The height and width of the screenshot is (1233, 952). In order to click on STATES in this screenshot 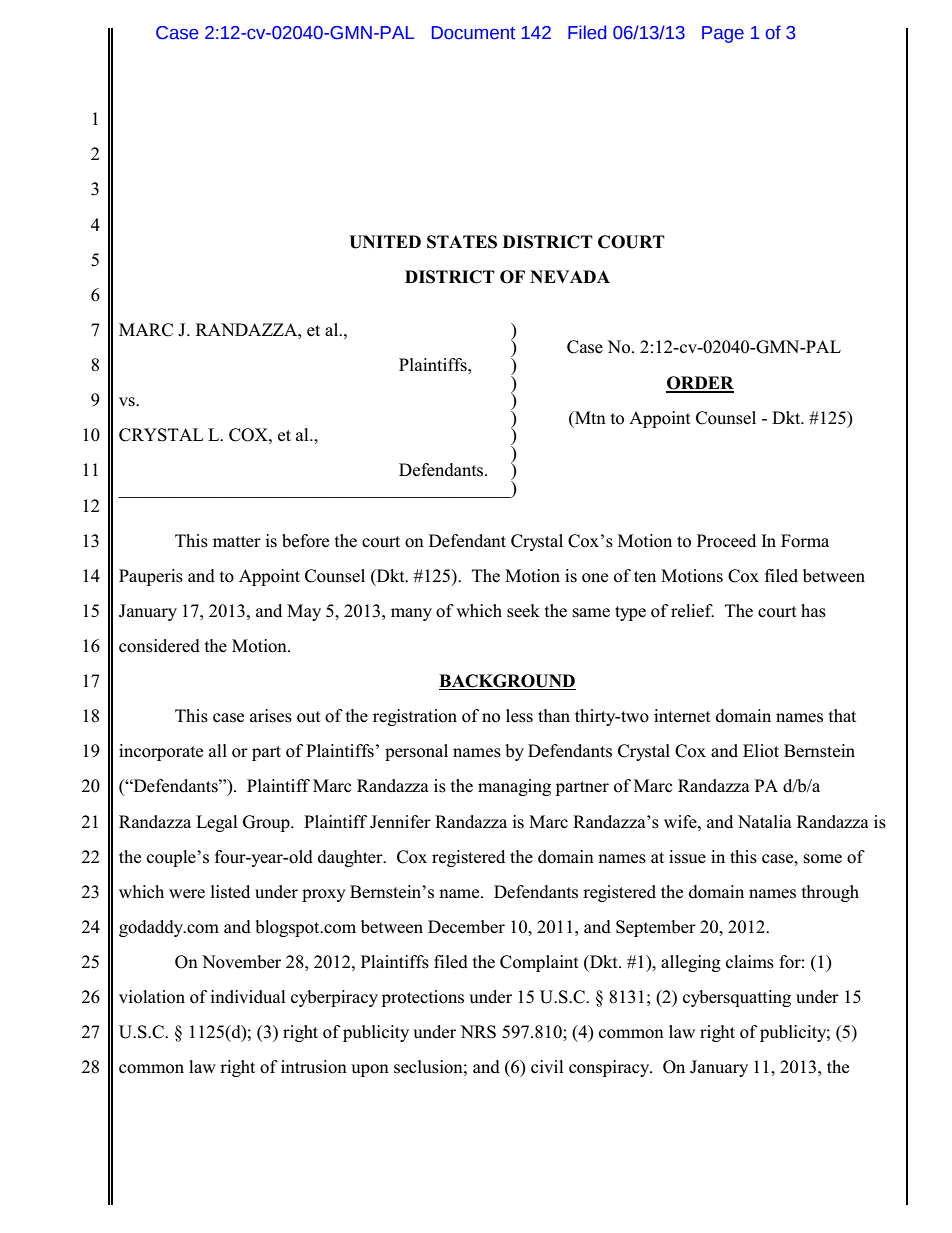, I will do `click(462, 242)`.
